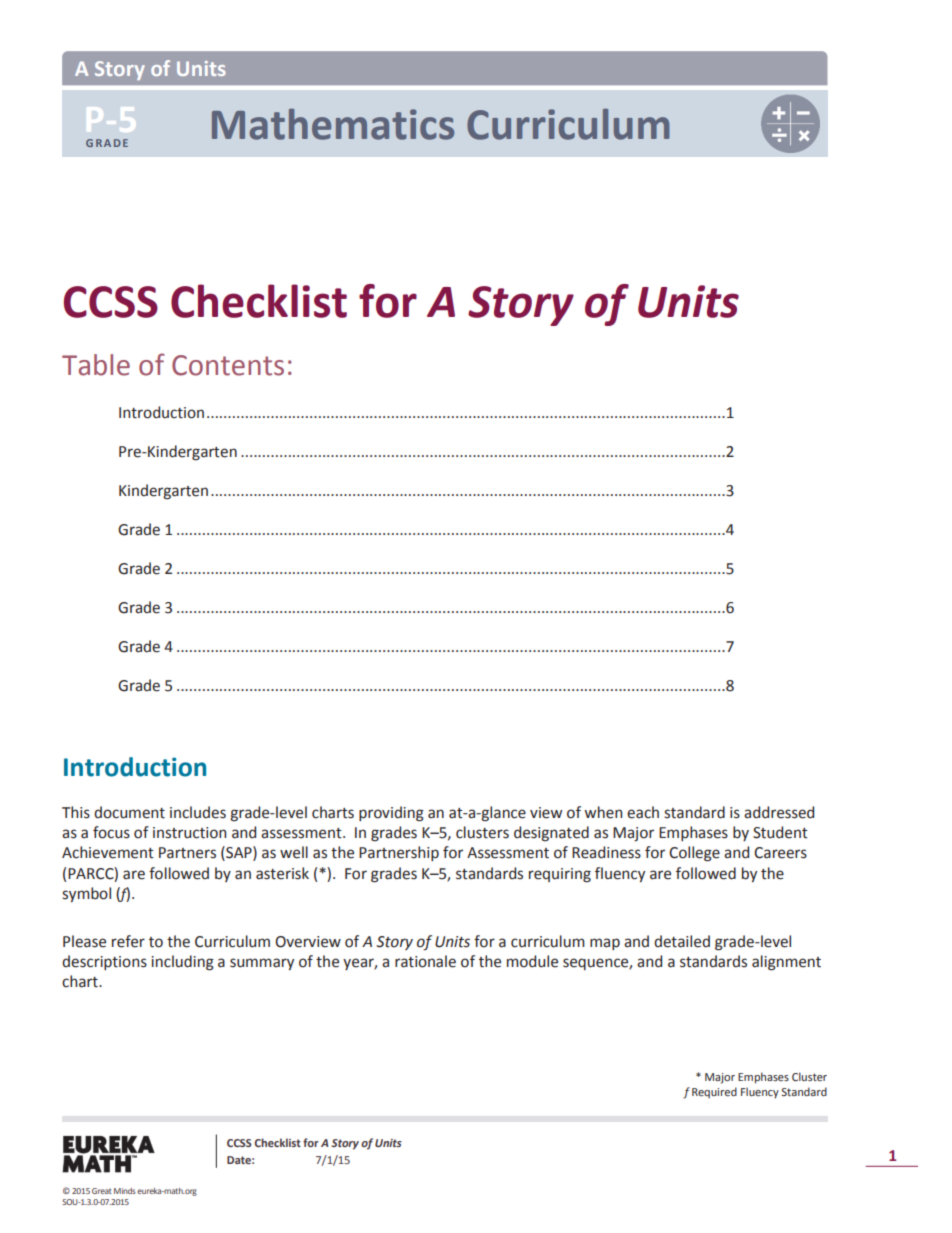  What do you see at coordinates (714, 1093) in the screenshot?
I see `Required` at bounding box center [714, 1093].
